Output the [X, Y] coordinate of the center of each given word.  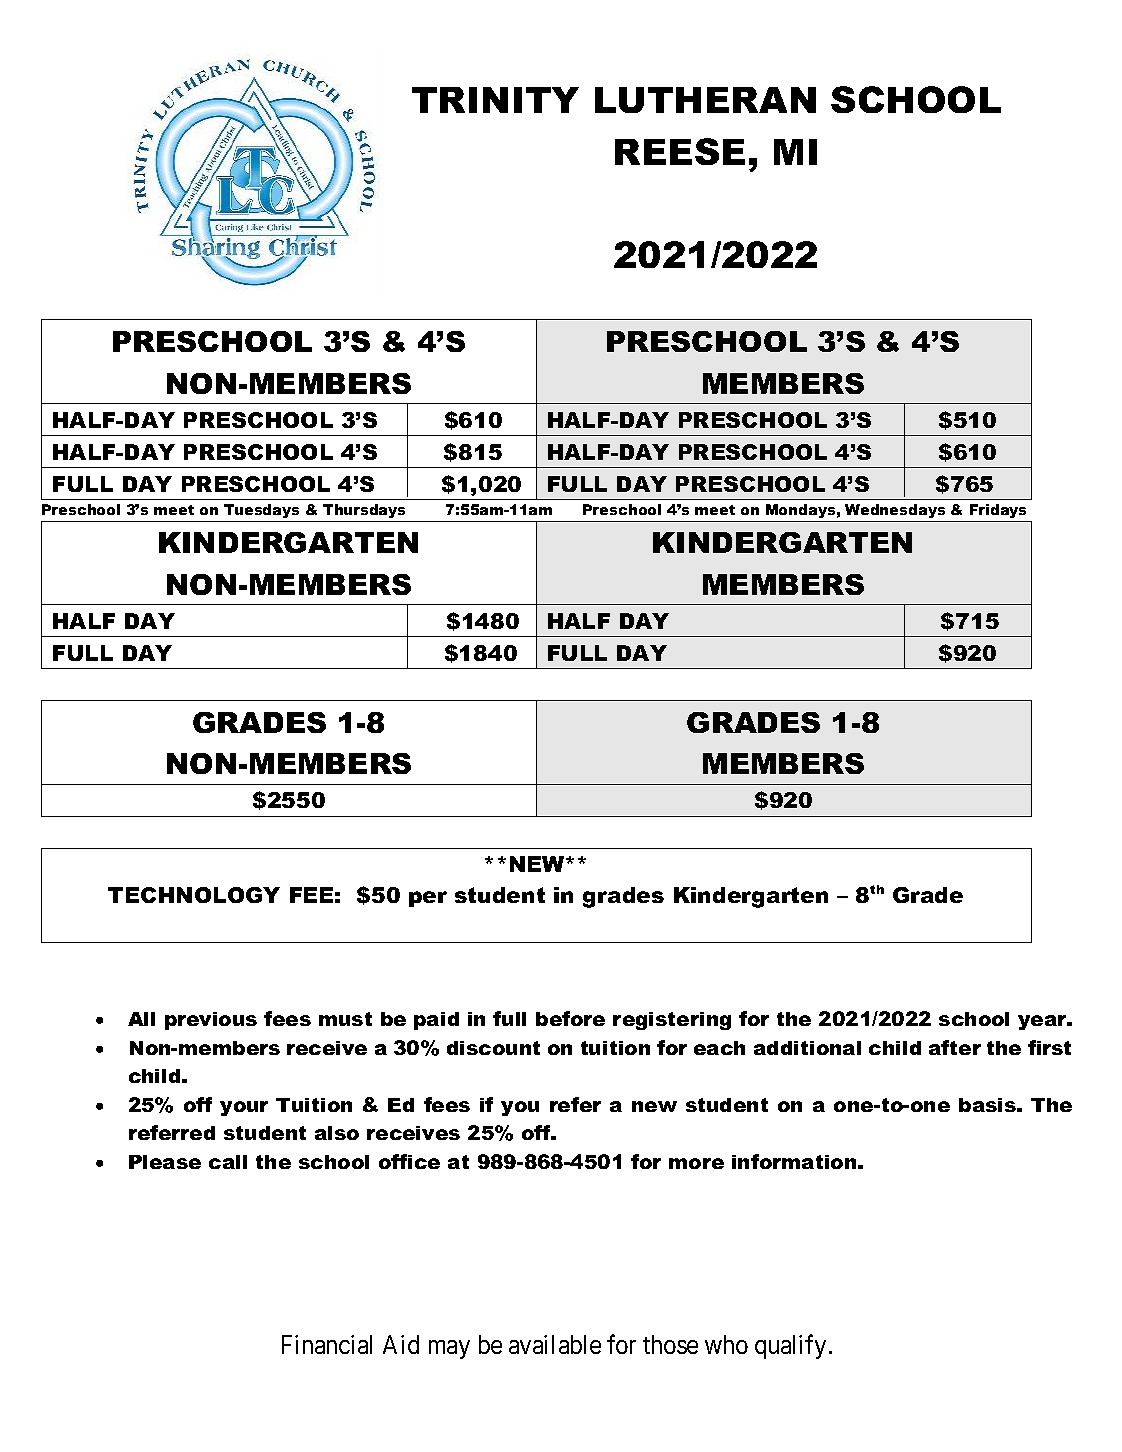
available [555, 1344]
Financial [327, 1344]
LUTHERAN [705, 100]
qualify [790, 1347]
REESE [680, 151]
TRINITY [495, 100]
